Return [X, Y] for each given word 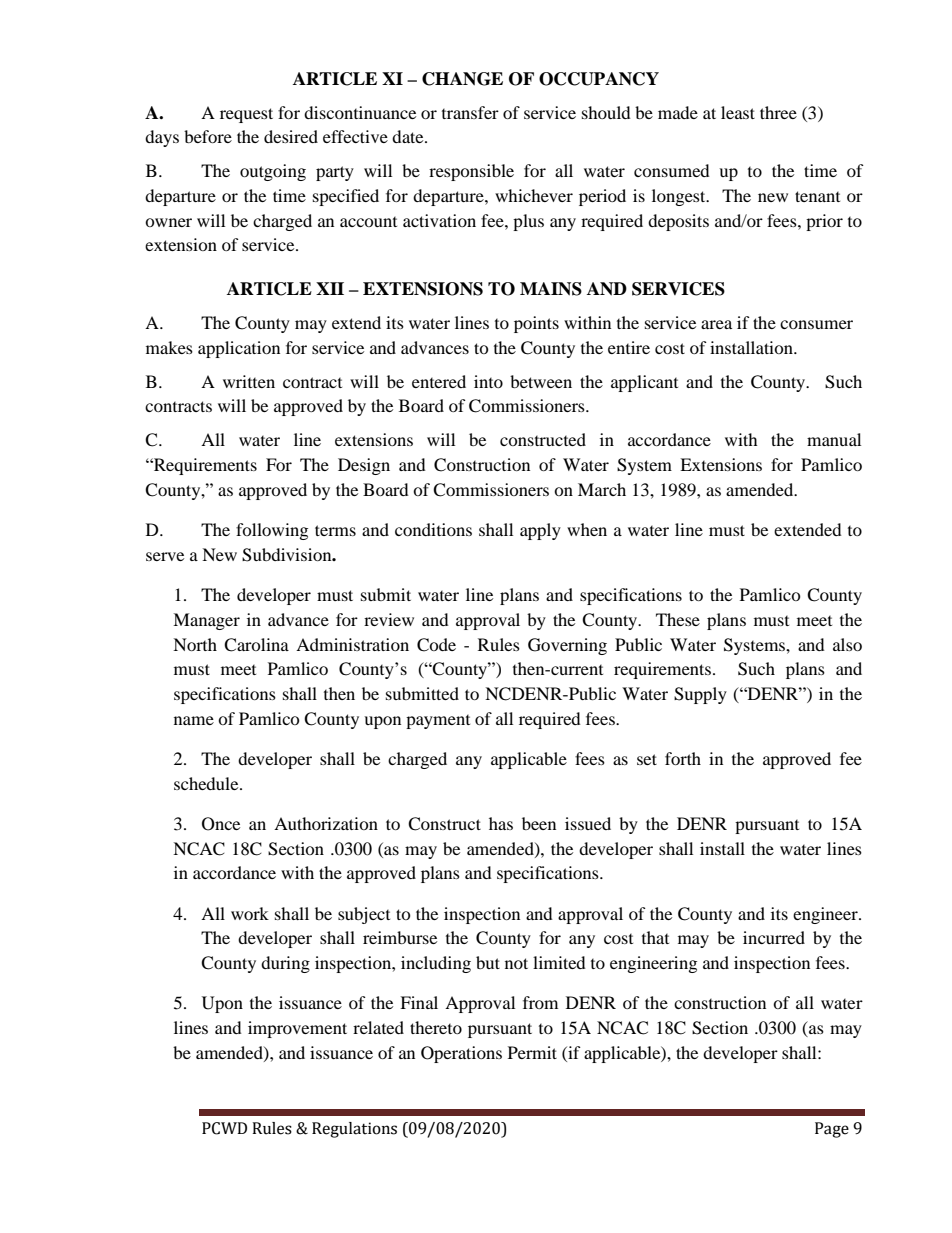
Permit [532, 1052]
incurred [774, 937]
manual [834, 439]
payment [438, 722]
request [246, 115]
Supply [700, 695]
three [778, 112]
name [194, 720]
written [249, 381]
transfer [470, 112]
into [488, 381]
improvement [297, 1029]
